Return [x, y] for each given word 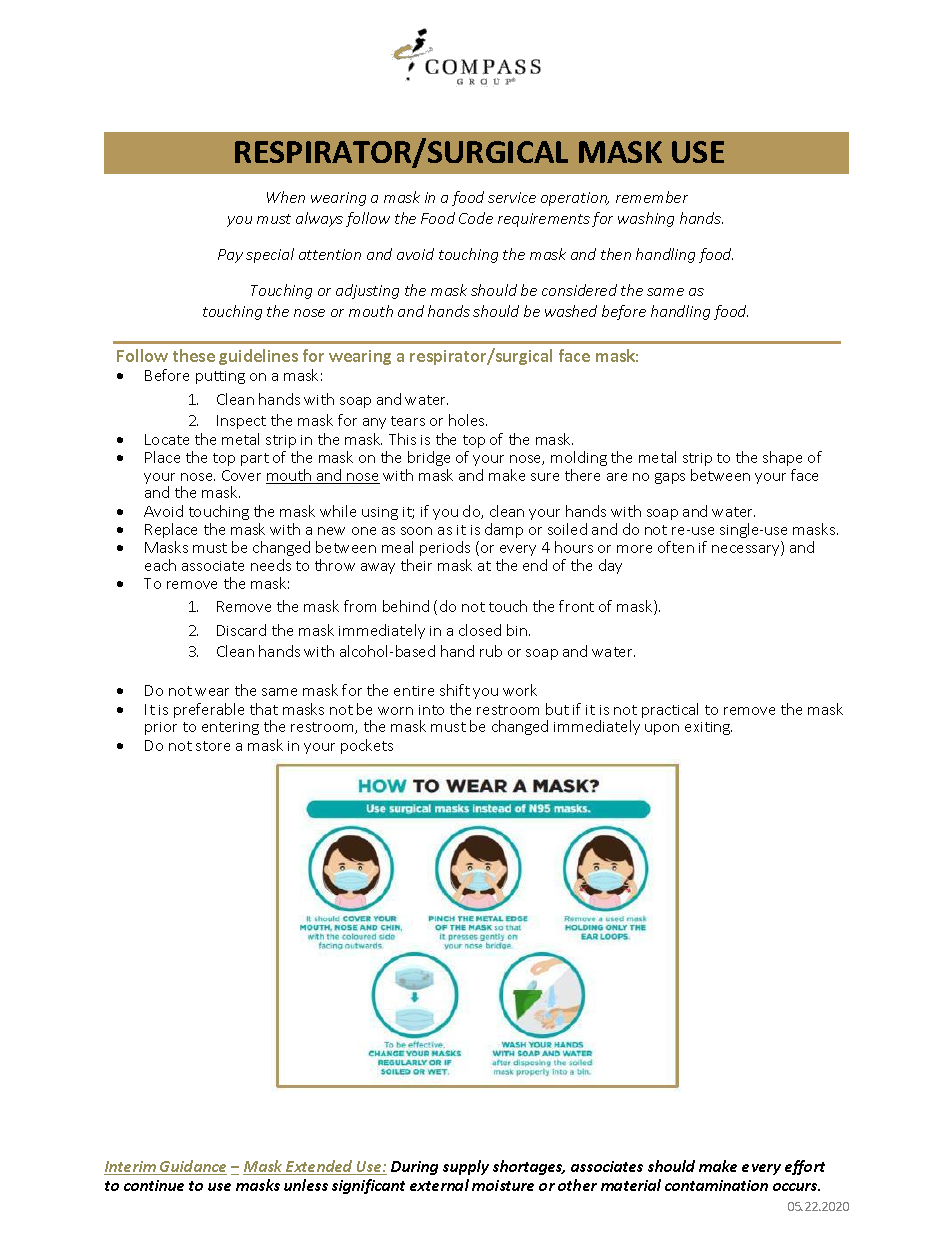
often [676, 547]
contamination [716, 1185]
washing [646, 219]
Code [476, 218]
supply [466, 1167]
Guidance [192, 1167]
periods [445, 548]
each [160, 565]
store [213, 746]
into [431, 710]
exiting [708, 728]
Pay [230, 256]
